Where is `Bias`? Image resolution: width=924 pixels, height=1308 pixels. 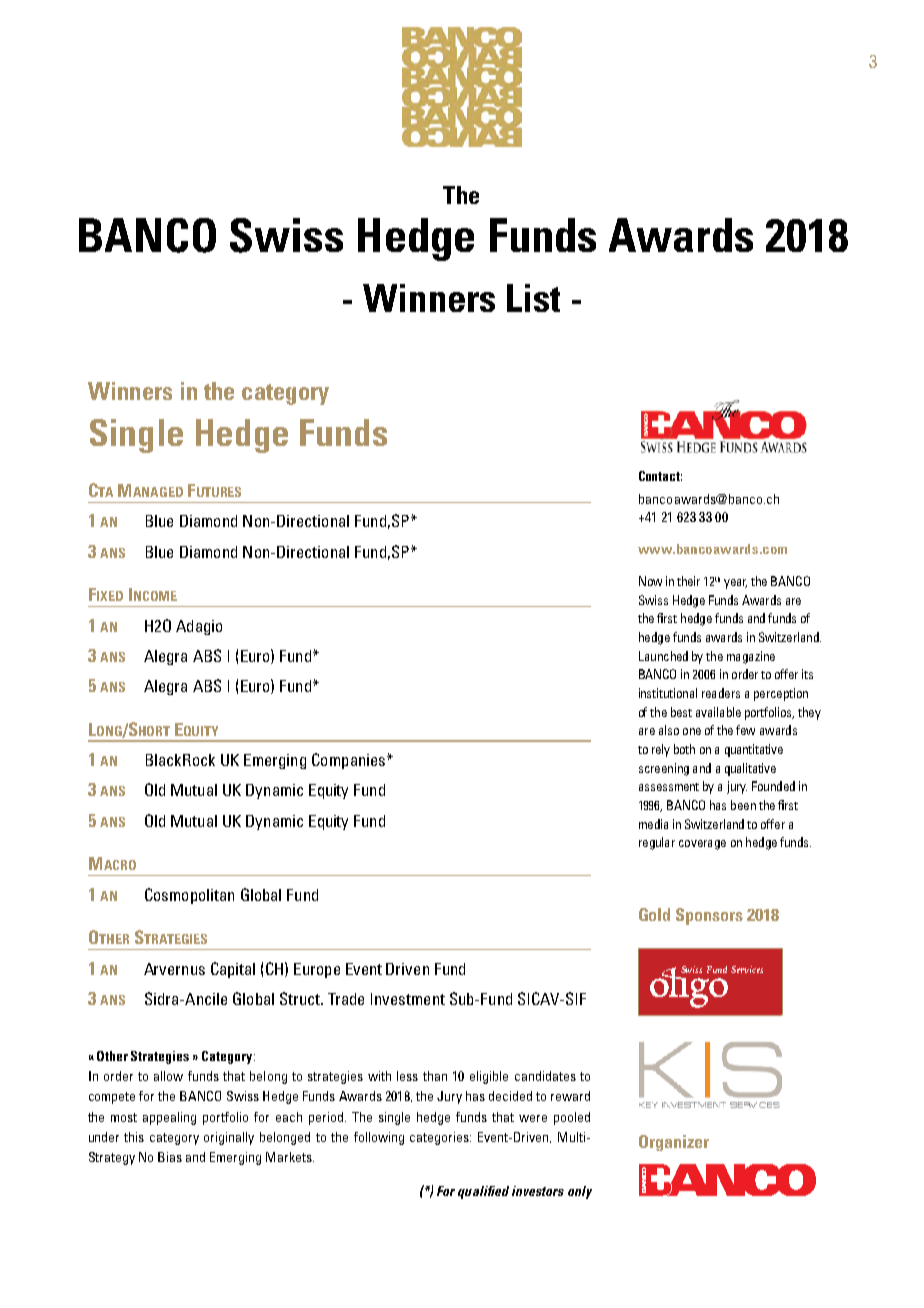 Bias is located at coordinates (170, 1157).
